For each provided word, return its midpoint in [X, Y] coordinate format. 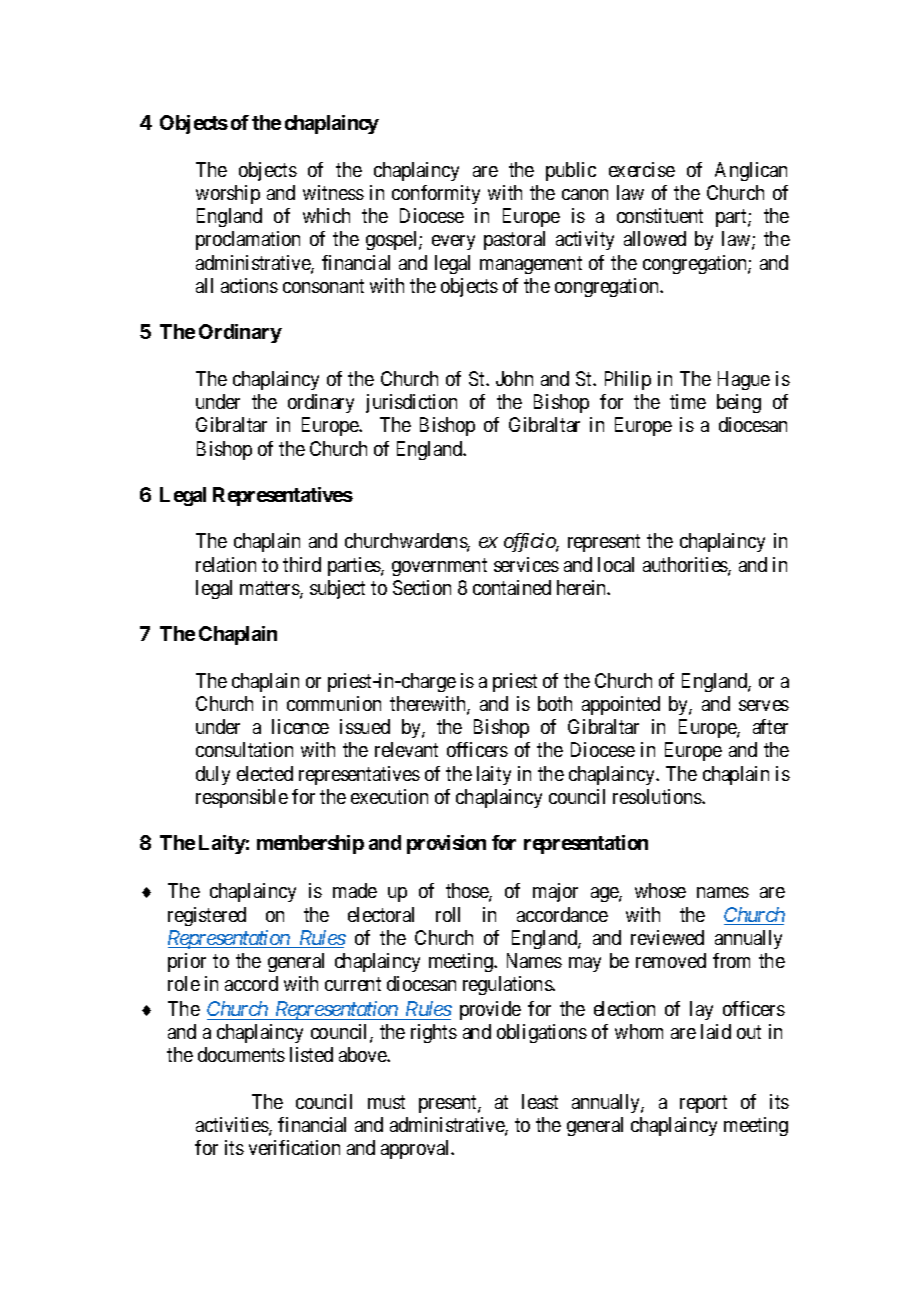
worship [228, 194]
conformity [436, 194]
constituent [660, 215]
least [540, 1101]
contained [512, 587]
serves [764, 705]
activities [233, 1126]
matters [270, 589]
